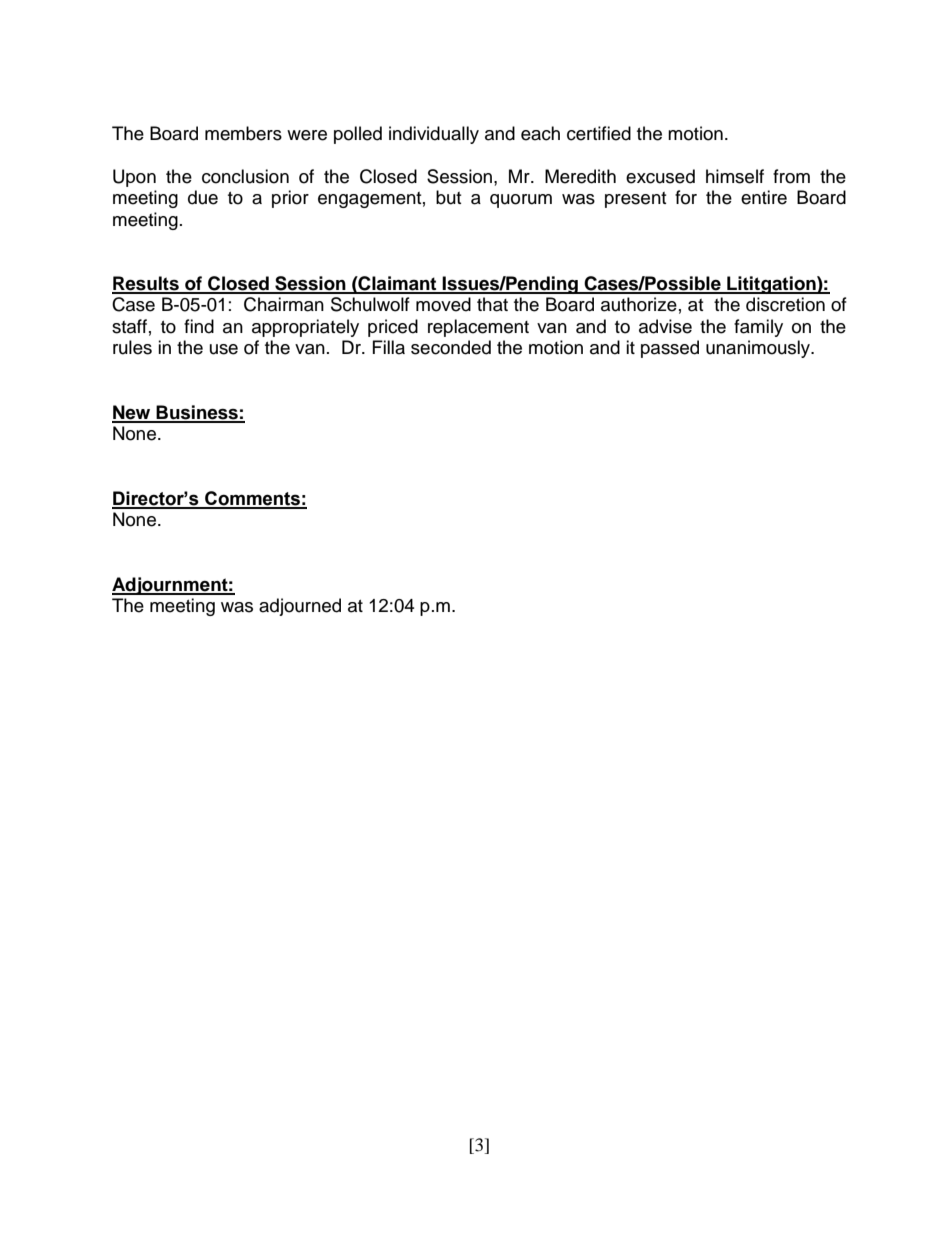 The width and height of the screenshot is (952, 1233). What do you see at coordinates (434, 135) in the screenshot?
I see `individually` at bounding box center [434, 135].
